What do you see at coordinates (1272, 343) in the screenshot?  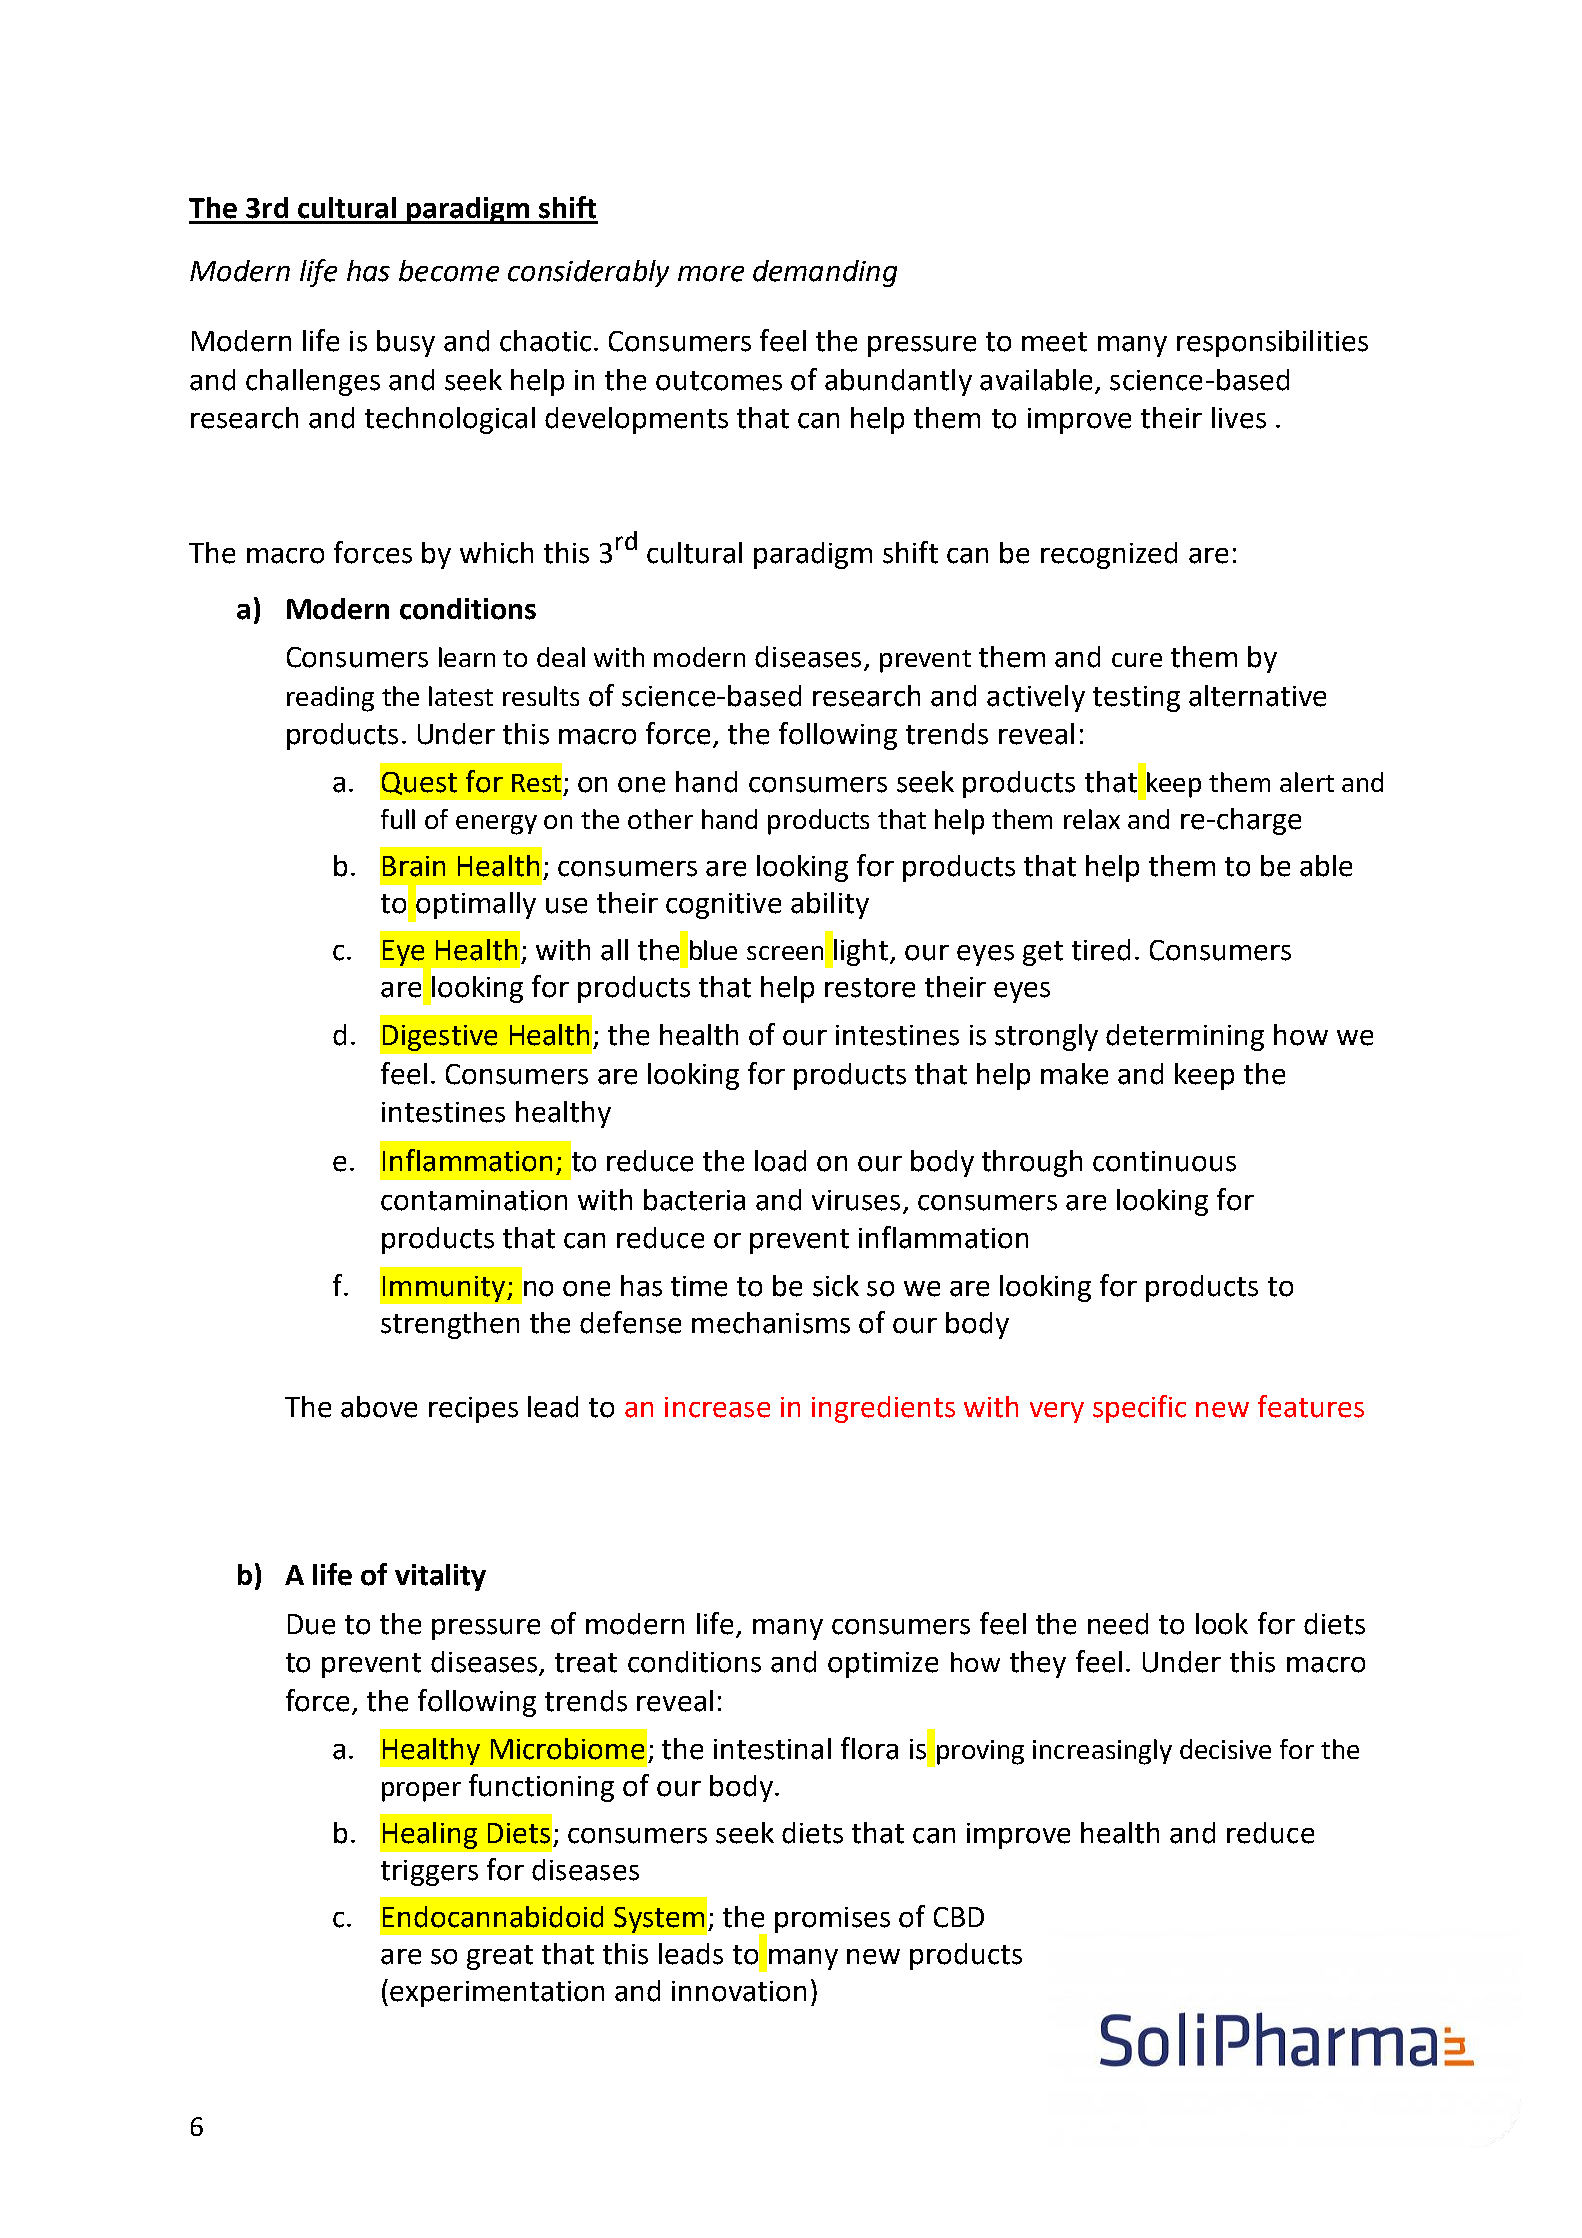 I see `responsibilities` at bounding box center [1272, 343].
